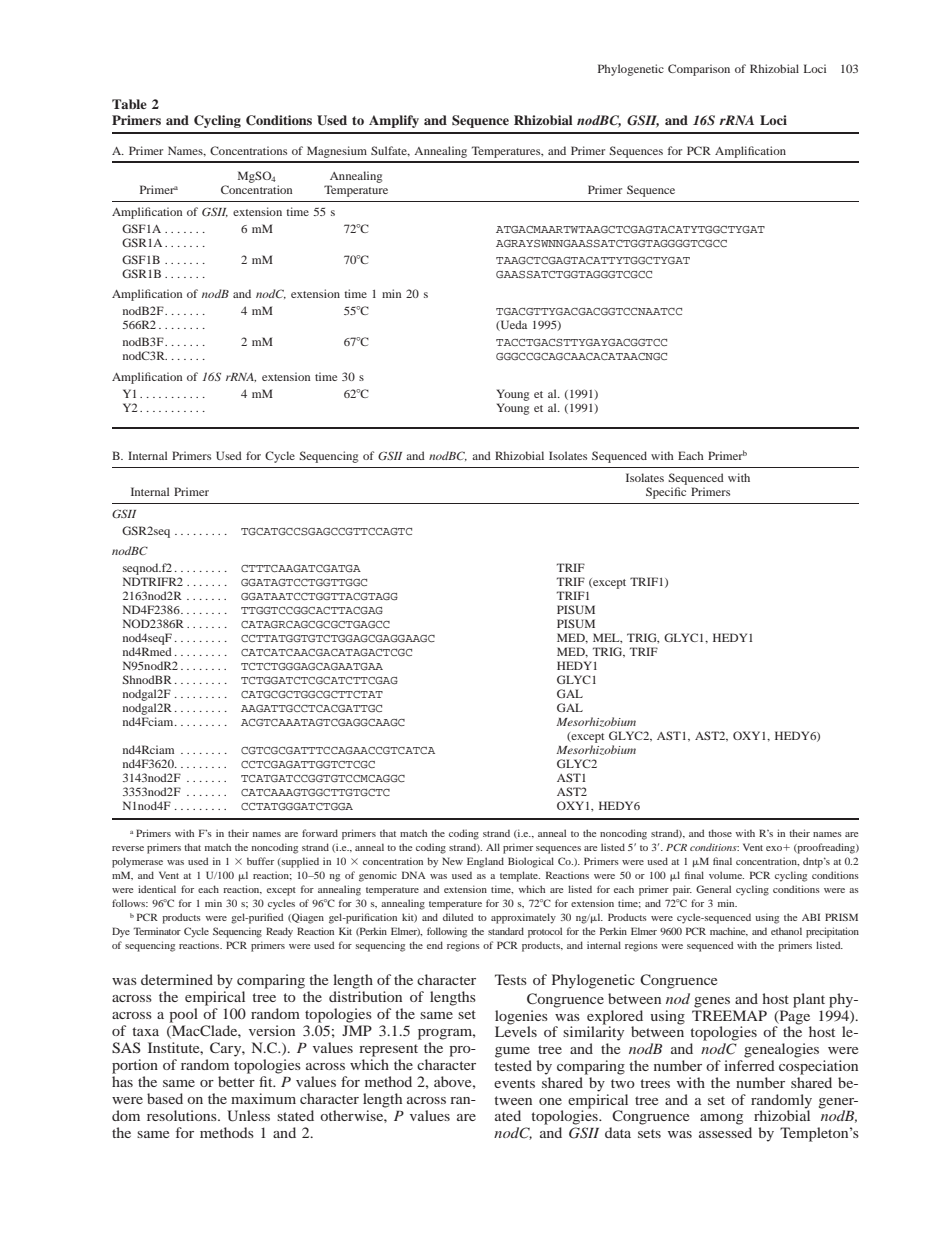 Image resolution: width=952 pixels, height=1233 pixels. I want to click on Amplify, so click(394, 121).
